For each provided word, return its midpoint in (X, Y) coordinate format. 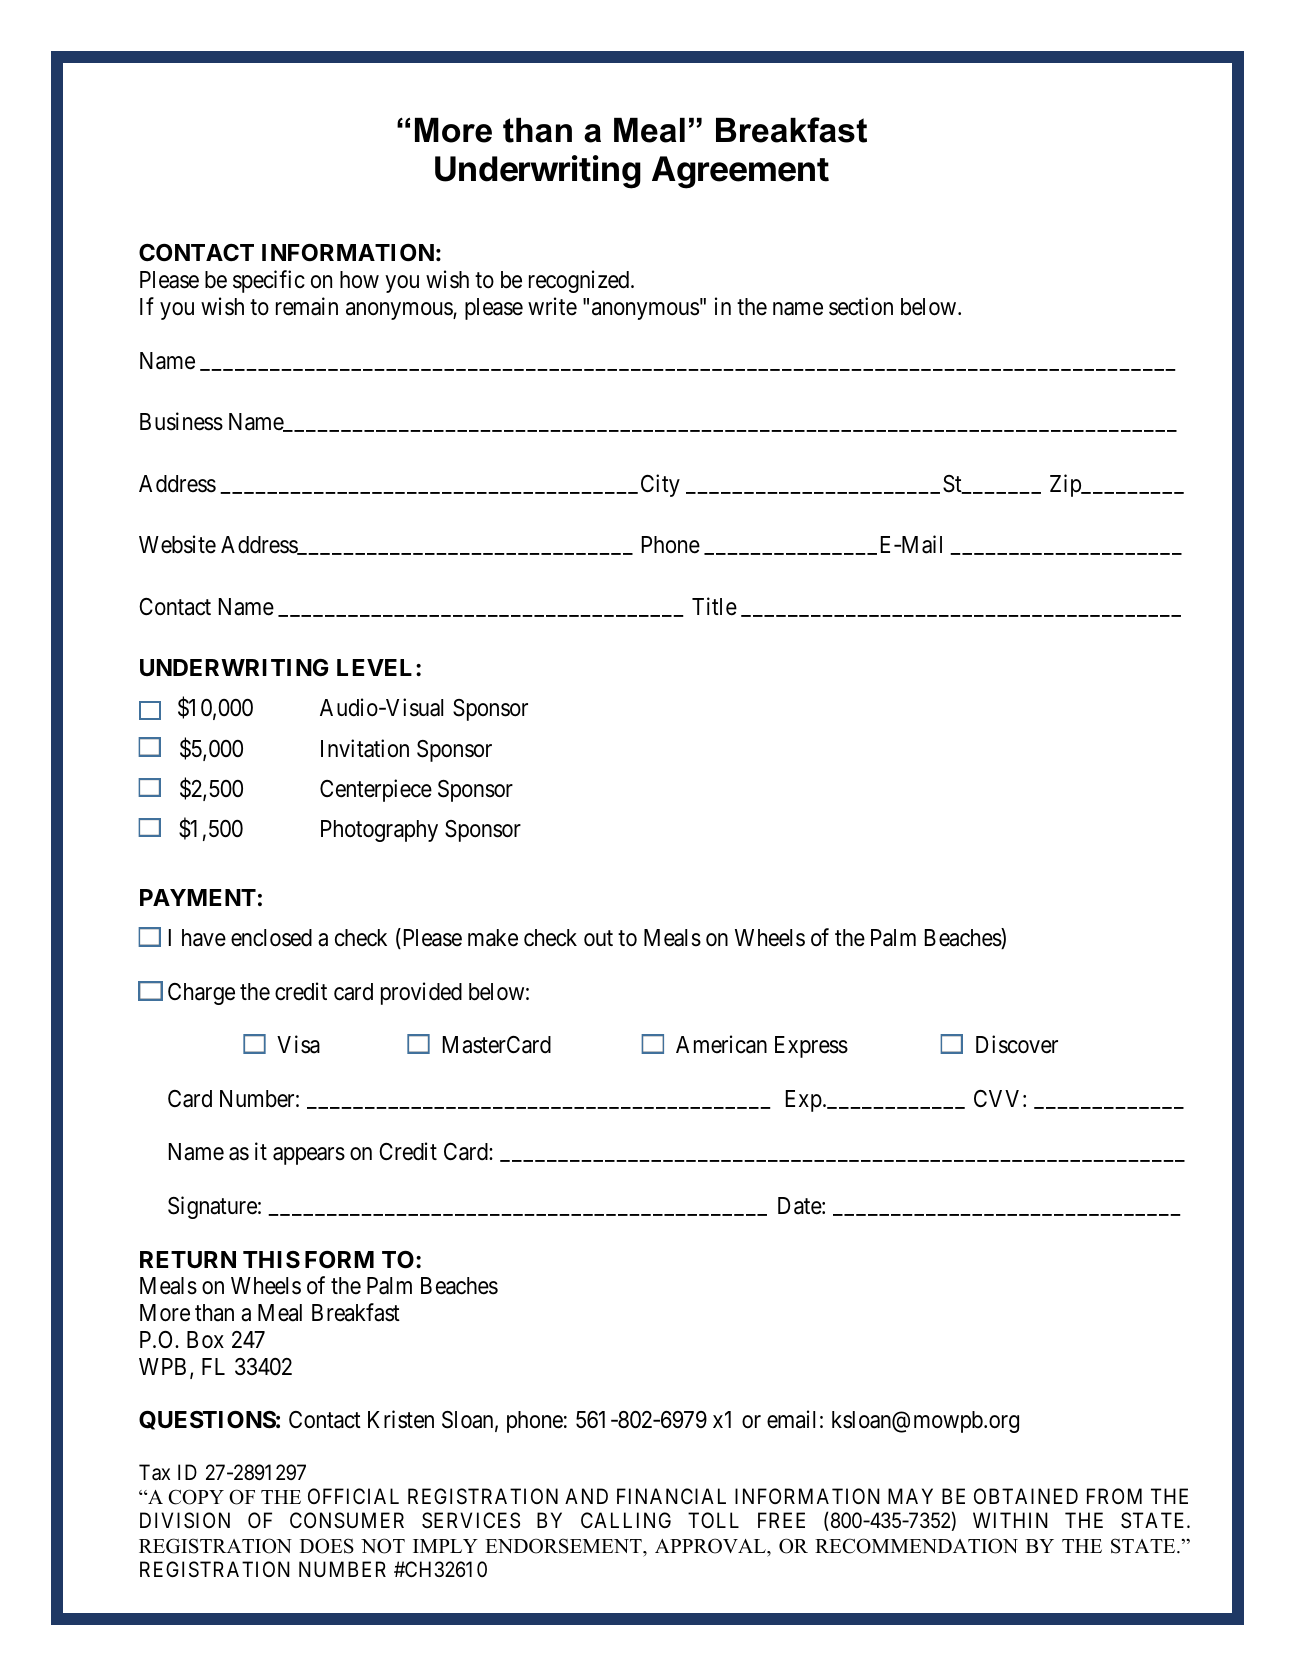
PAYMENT (198, 897)
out (598, 939)
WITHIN (1010, 1520)
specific (269, 281)
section (861, 306)
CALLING (626, 1520)
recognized (580, 281)
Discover (1017, 1044)
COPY (196, 1497)
